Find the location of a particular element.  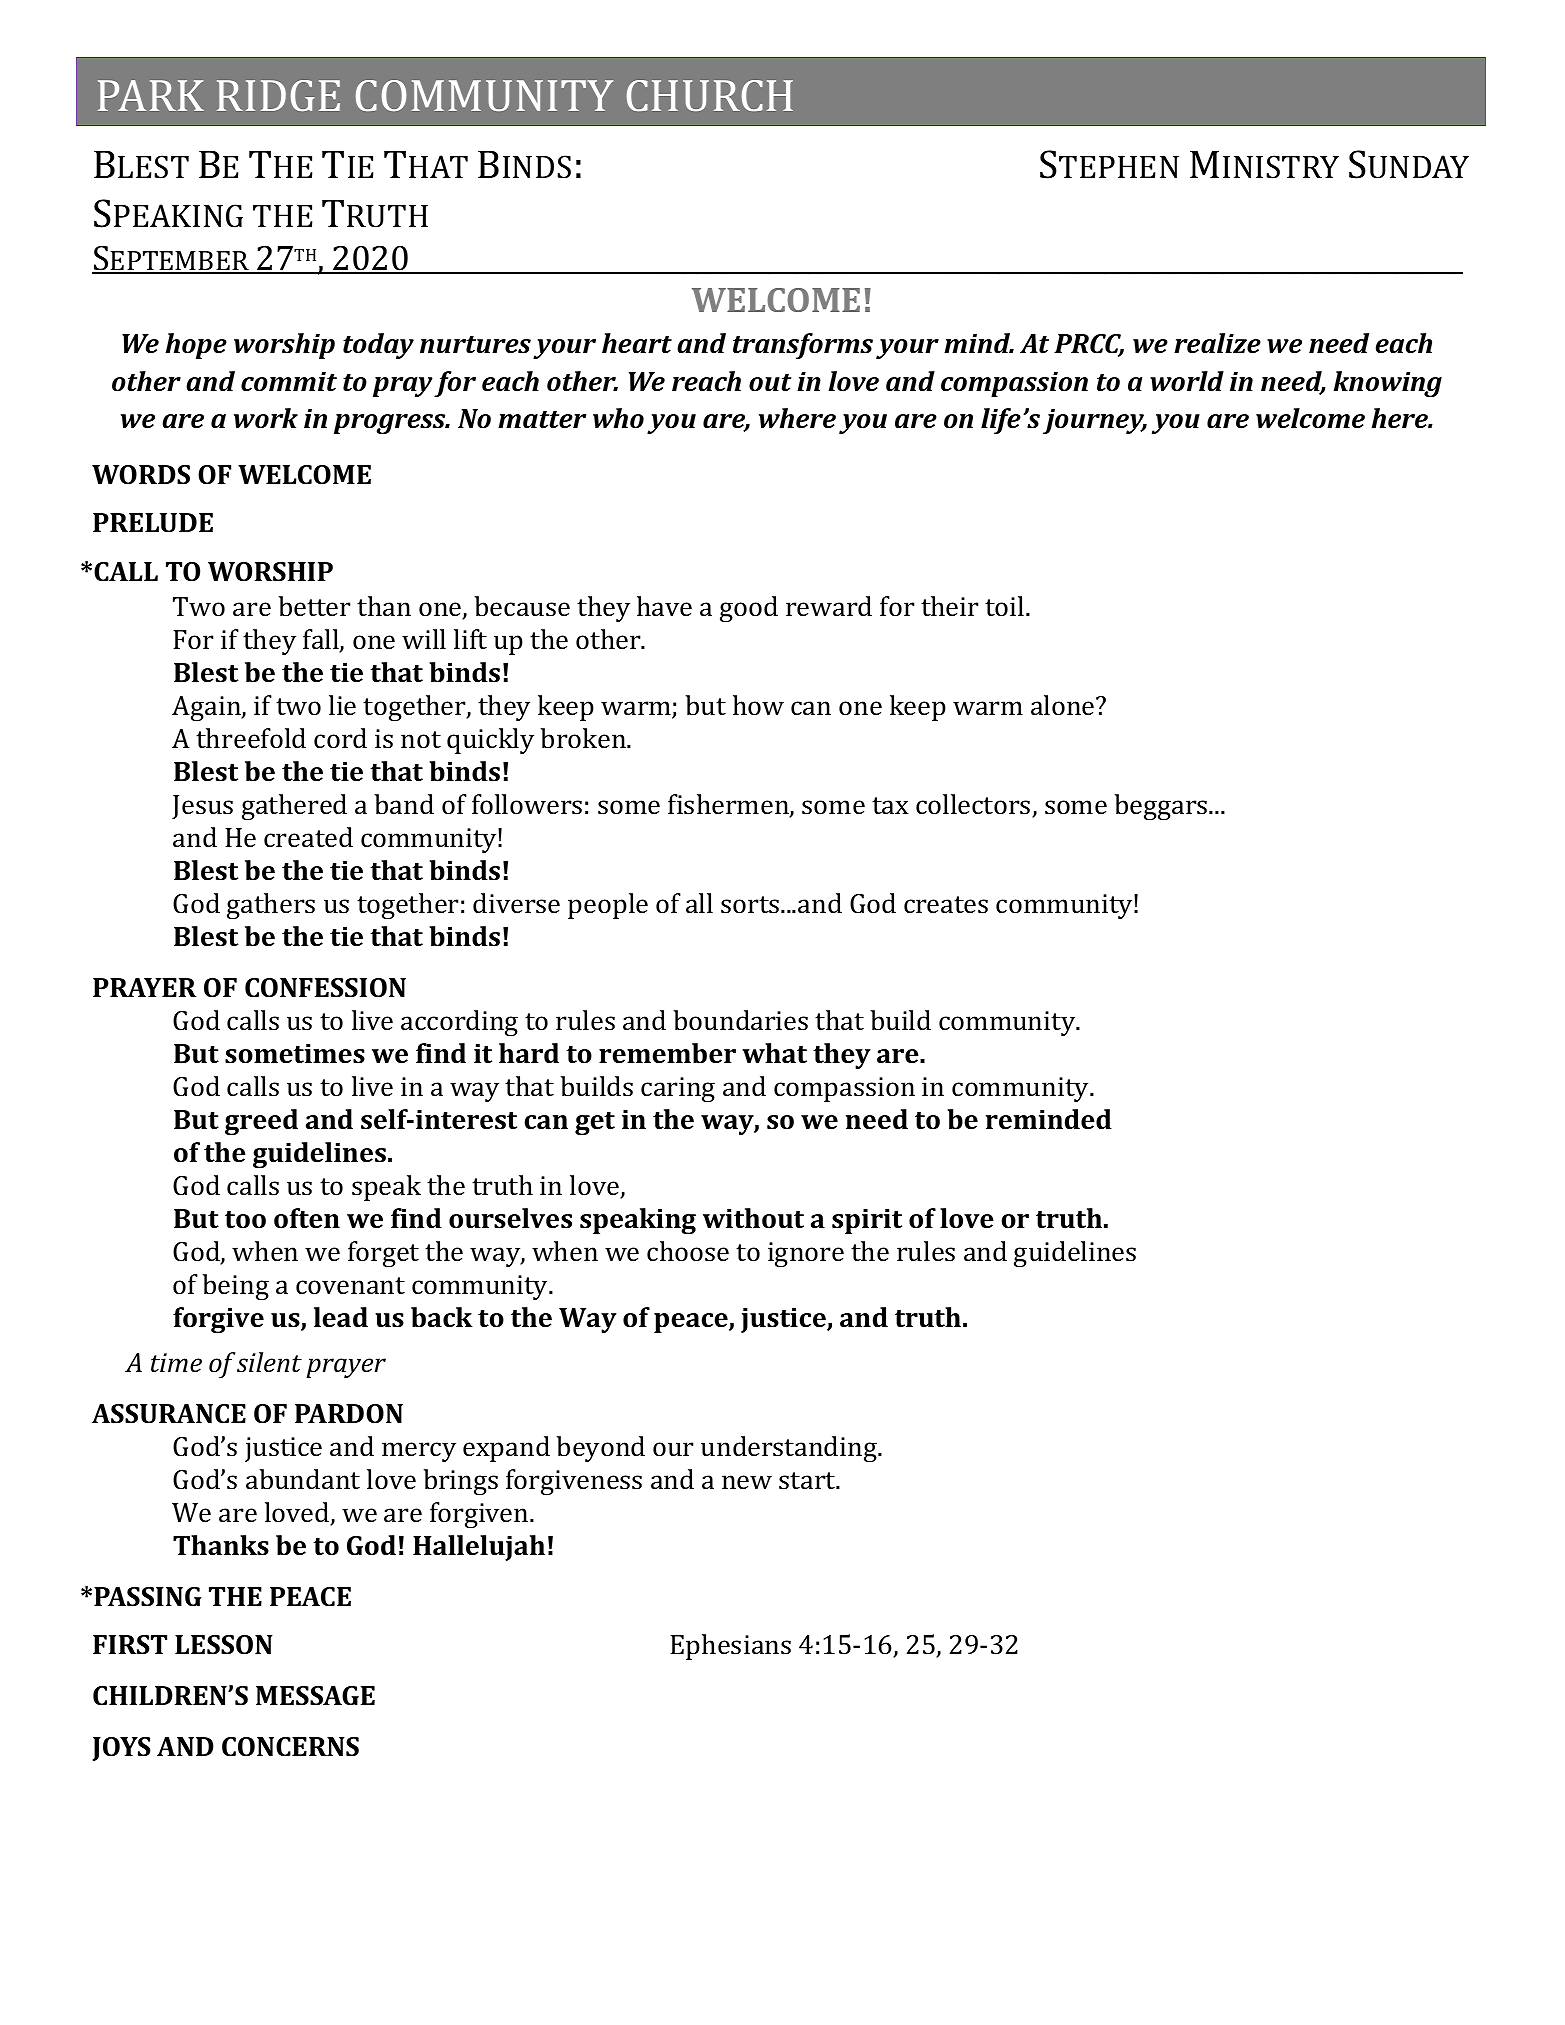

Ephesians is located at coordinates (730, 1647).
